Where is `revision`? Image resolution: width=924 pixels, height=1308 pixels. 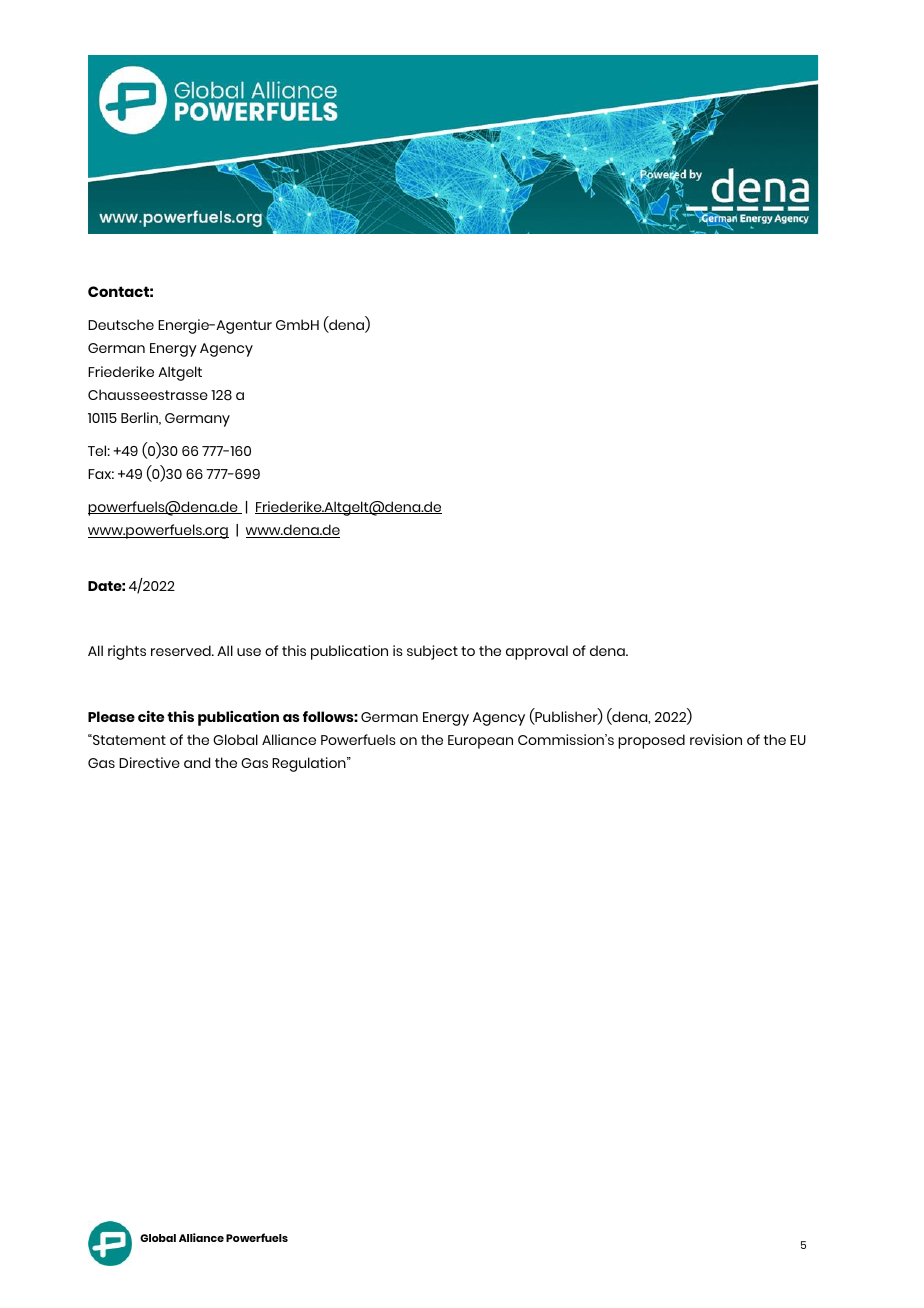
revision is located at coordinates (716, 739).
